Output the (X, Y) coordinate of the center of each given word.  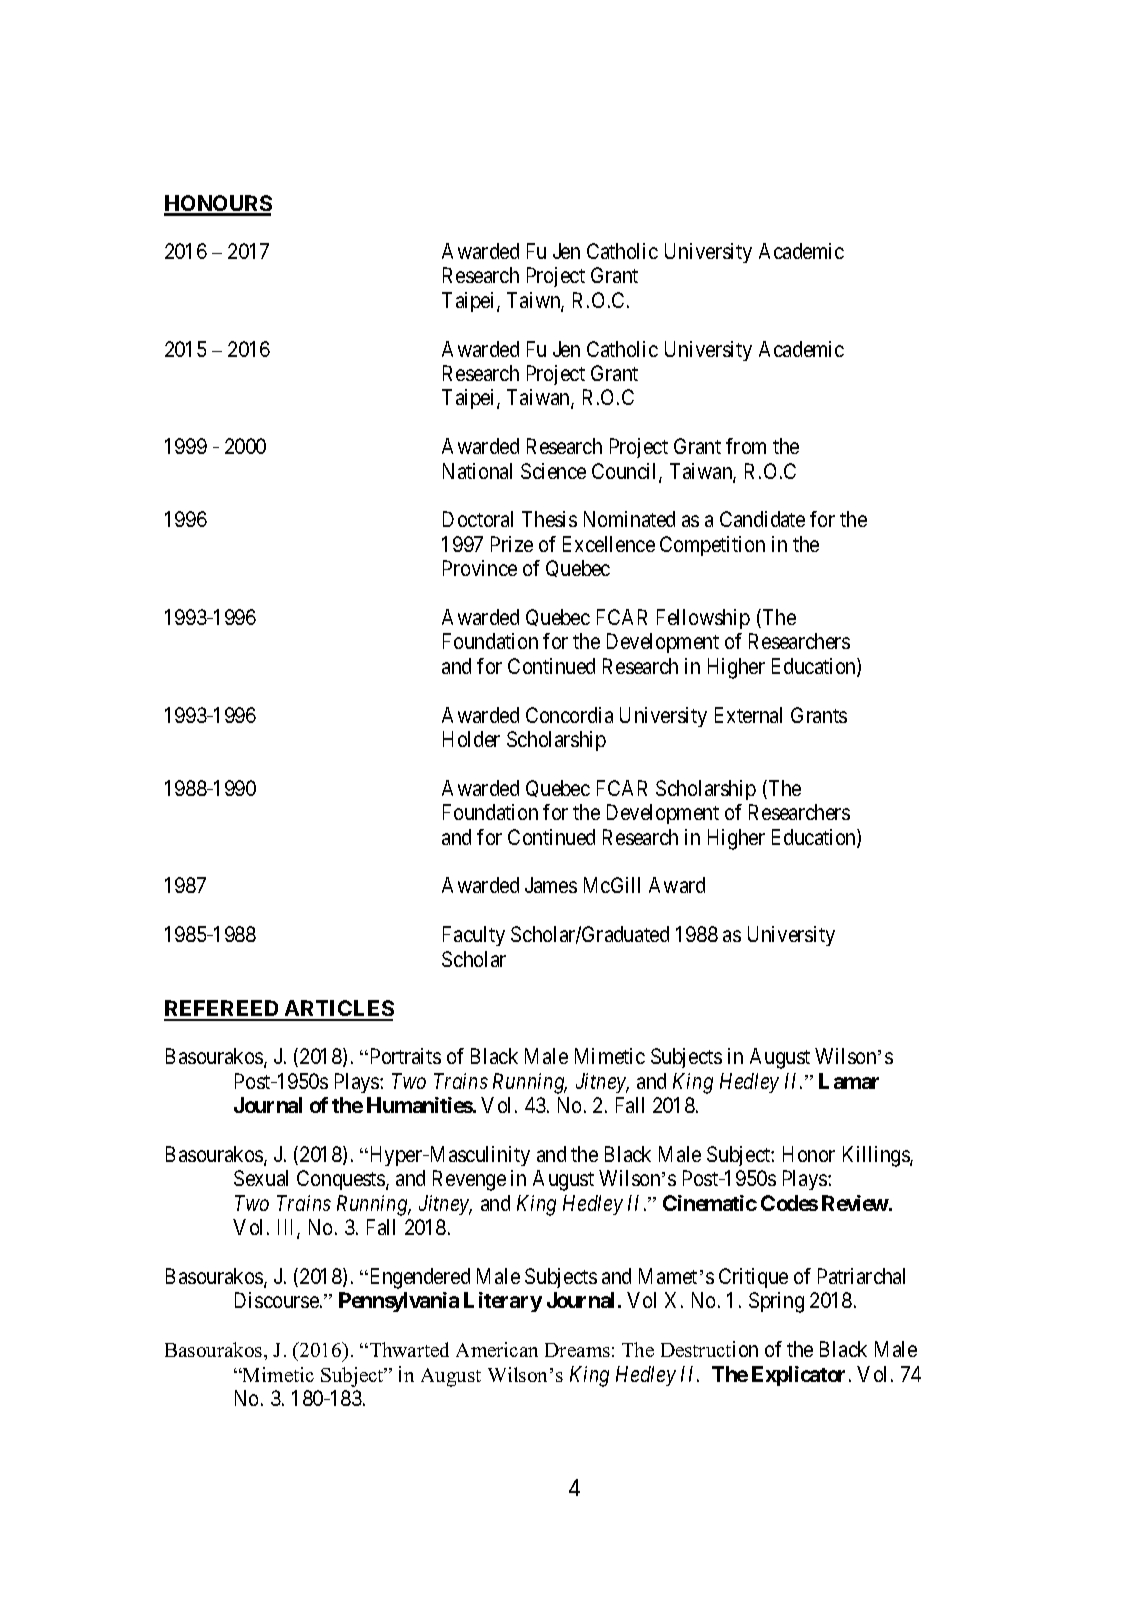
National (477, 471)
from (746, 446)
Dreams (577, 1350)
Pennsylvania (399, 1302)
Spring (776, 1302)
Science (553, 471)
